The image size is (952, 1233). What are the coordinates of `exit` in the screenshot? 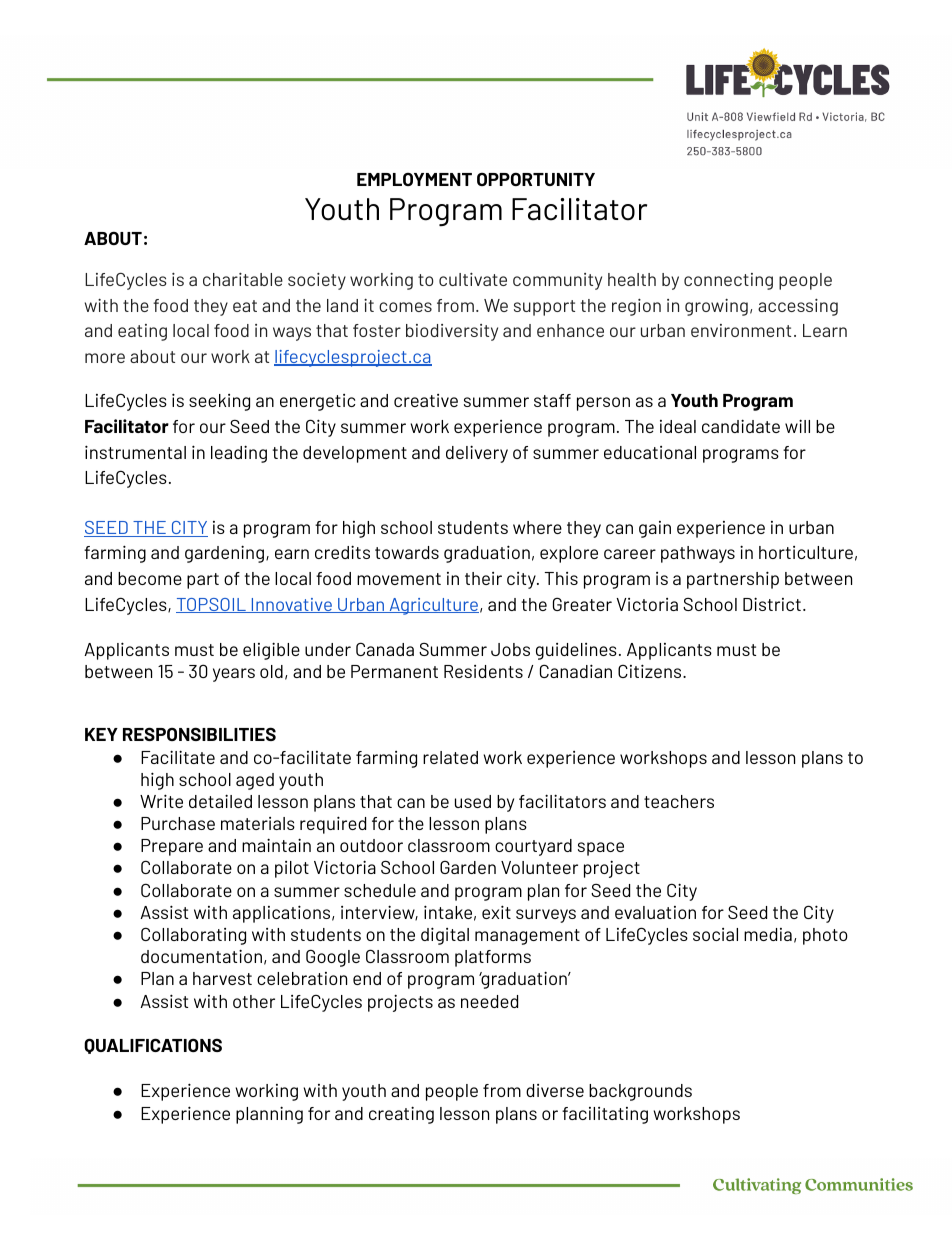 It's located at (496, 912).
